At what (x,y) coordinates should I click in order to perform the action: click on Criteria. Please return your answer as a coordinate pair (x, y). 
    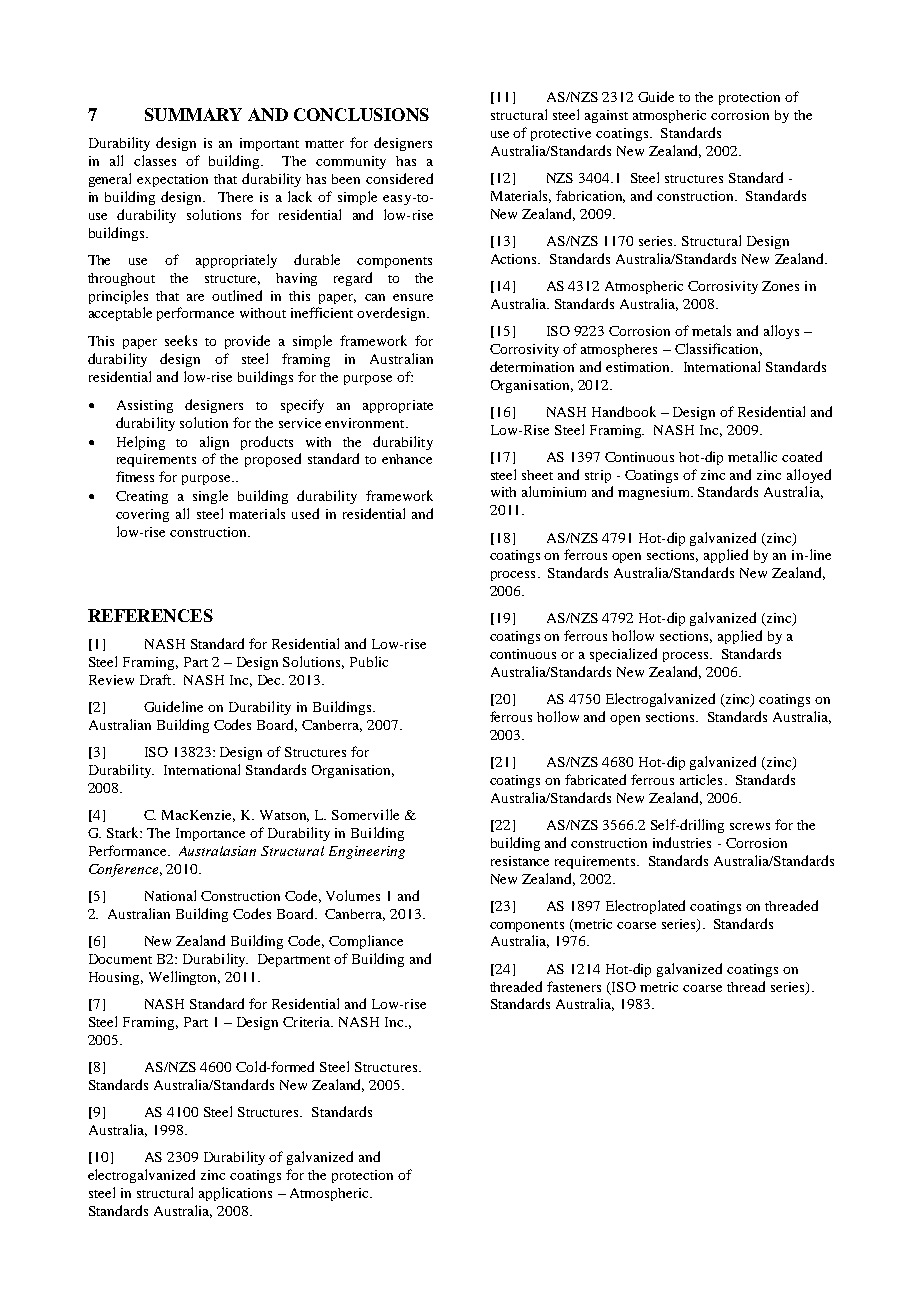
    Looking at the image, I should click on (308, 1022).
